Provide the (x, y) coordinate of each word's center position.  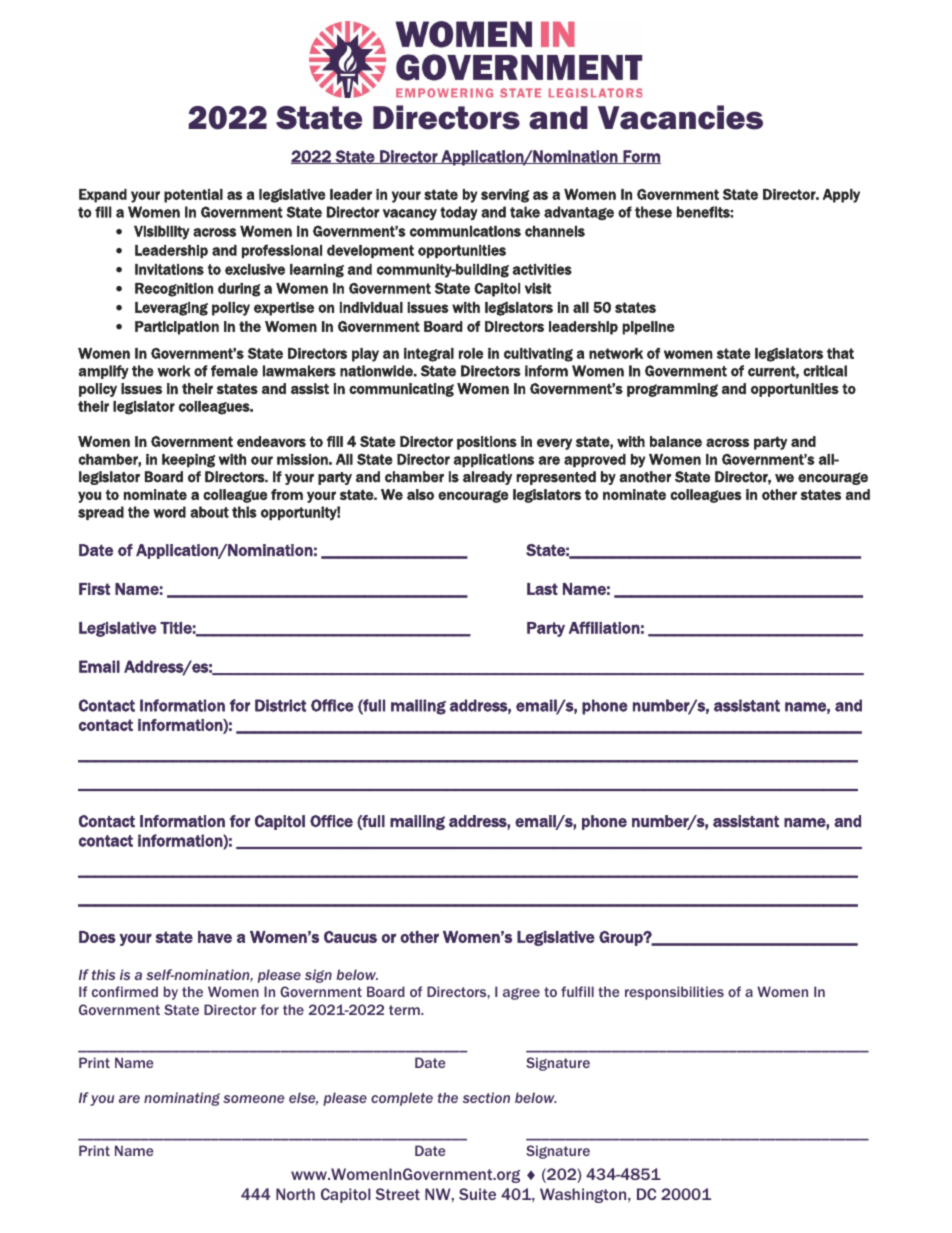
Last (542, 589)
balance (676, 441)
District (280, 705)
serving (505, 196)
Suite (477, 1194)
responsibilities (674, 993)
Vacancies (680, 117)
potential (193, 196)
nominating (182, 1099)
